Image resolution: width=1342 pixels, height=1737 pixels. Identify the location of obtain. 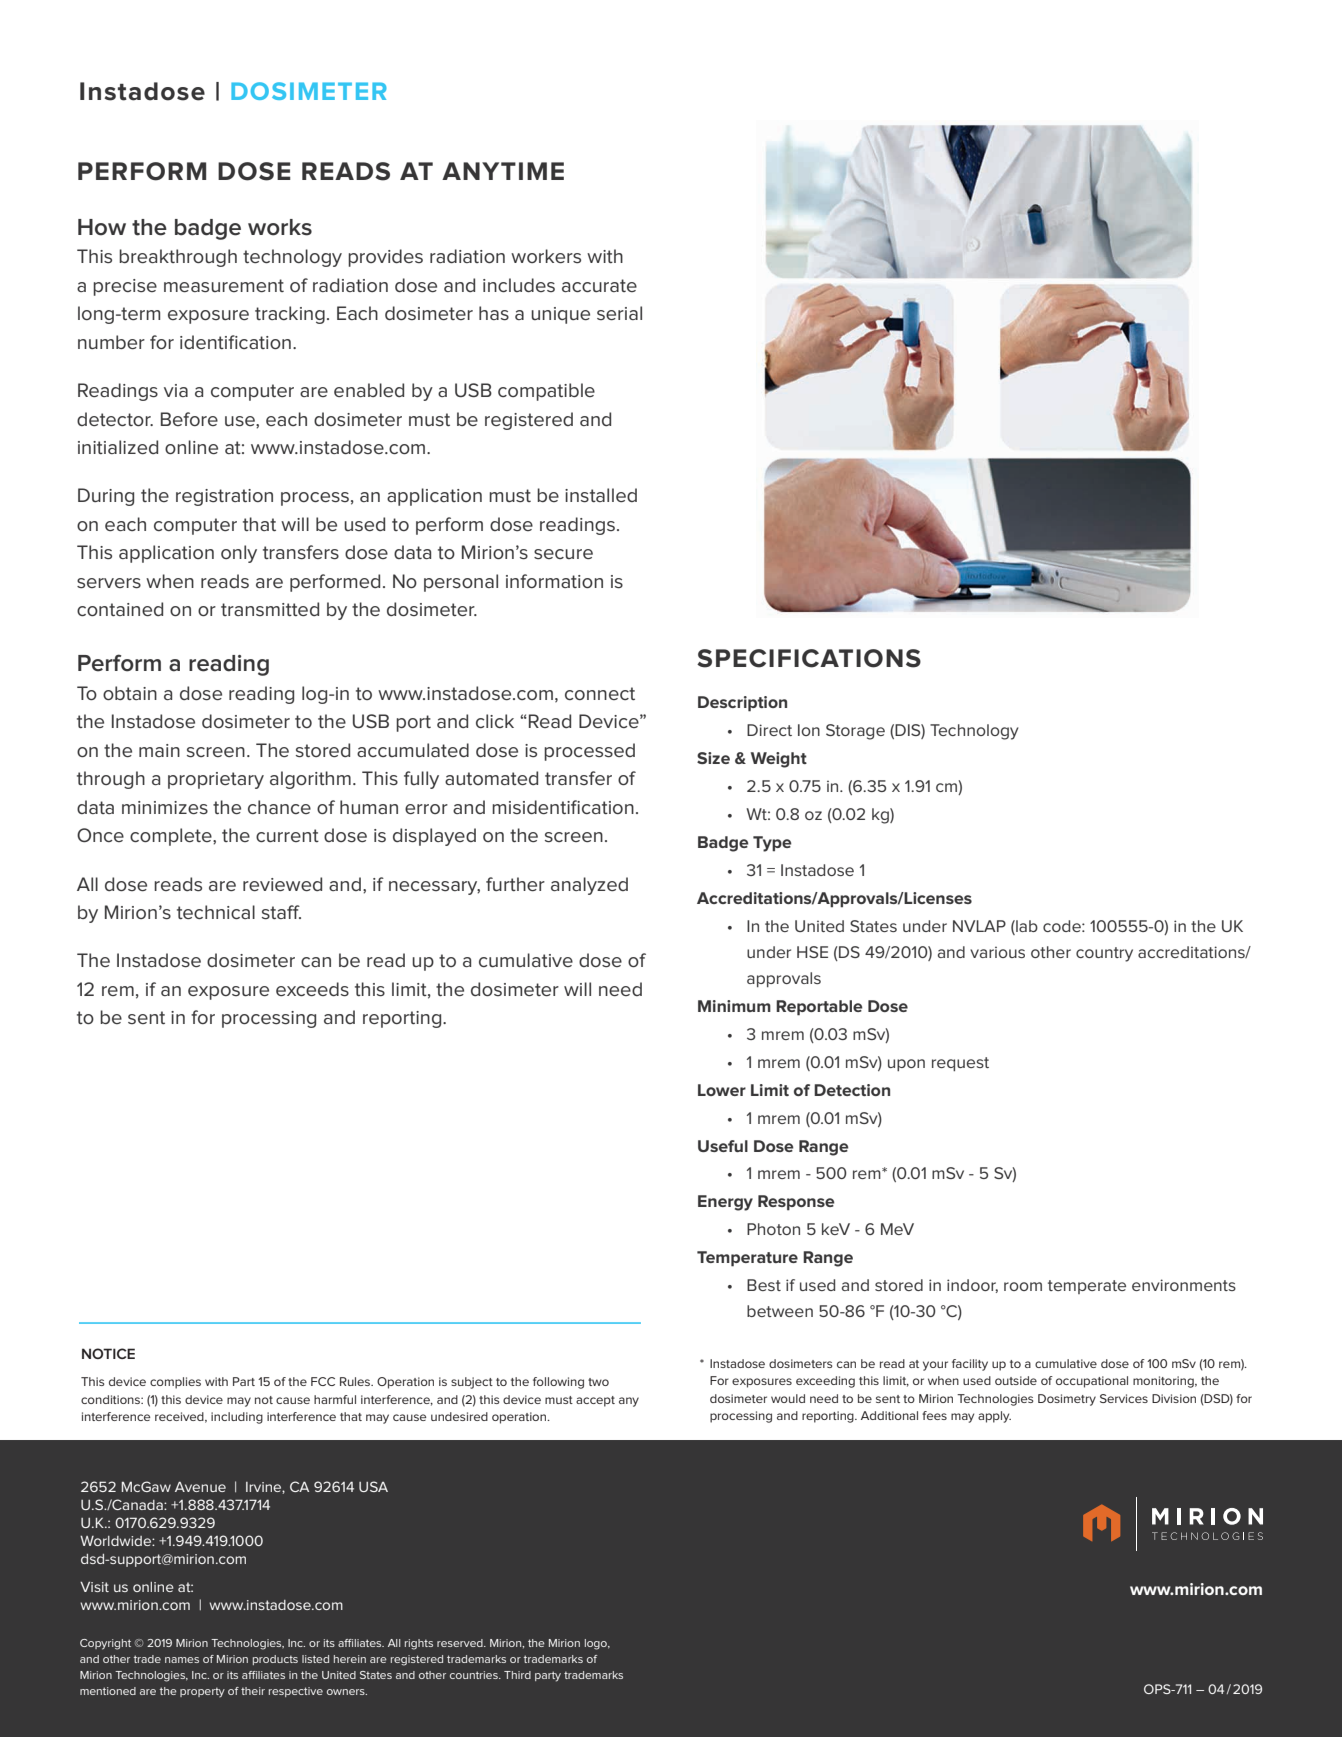
(130, 693).
